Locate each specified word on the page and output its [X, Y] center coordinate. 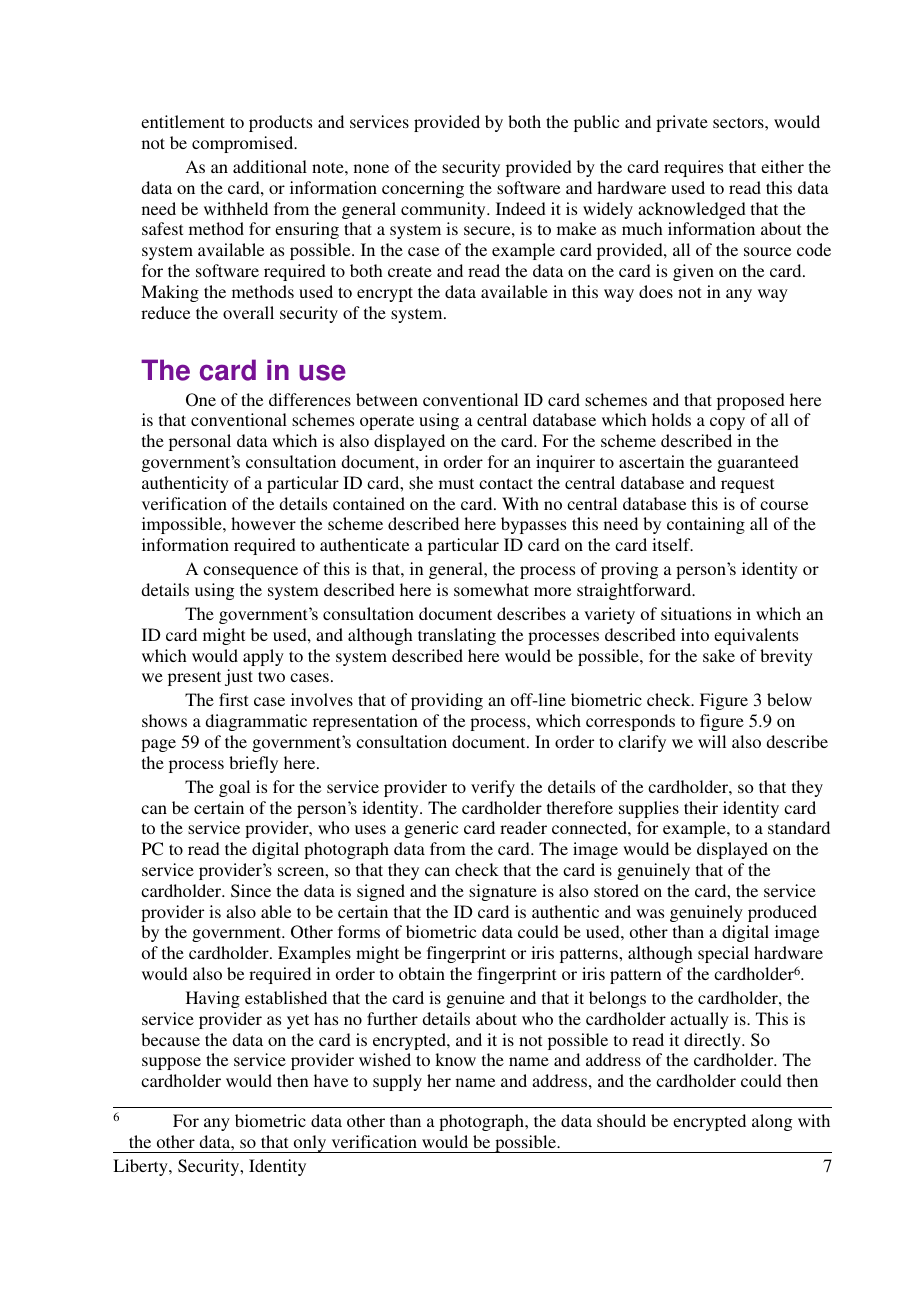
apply [263, 657]
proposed [751, 401]
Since [251, 891]
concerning [423, 189]
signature [503, 892]
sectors [739, 122]
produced [782, 913]
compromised [244, 144]
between [387, 399]
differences [310, 399]
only [310, 1144]
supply [397, 1082]
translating [457, 636]
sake [719, 655]
